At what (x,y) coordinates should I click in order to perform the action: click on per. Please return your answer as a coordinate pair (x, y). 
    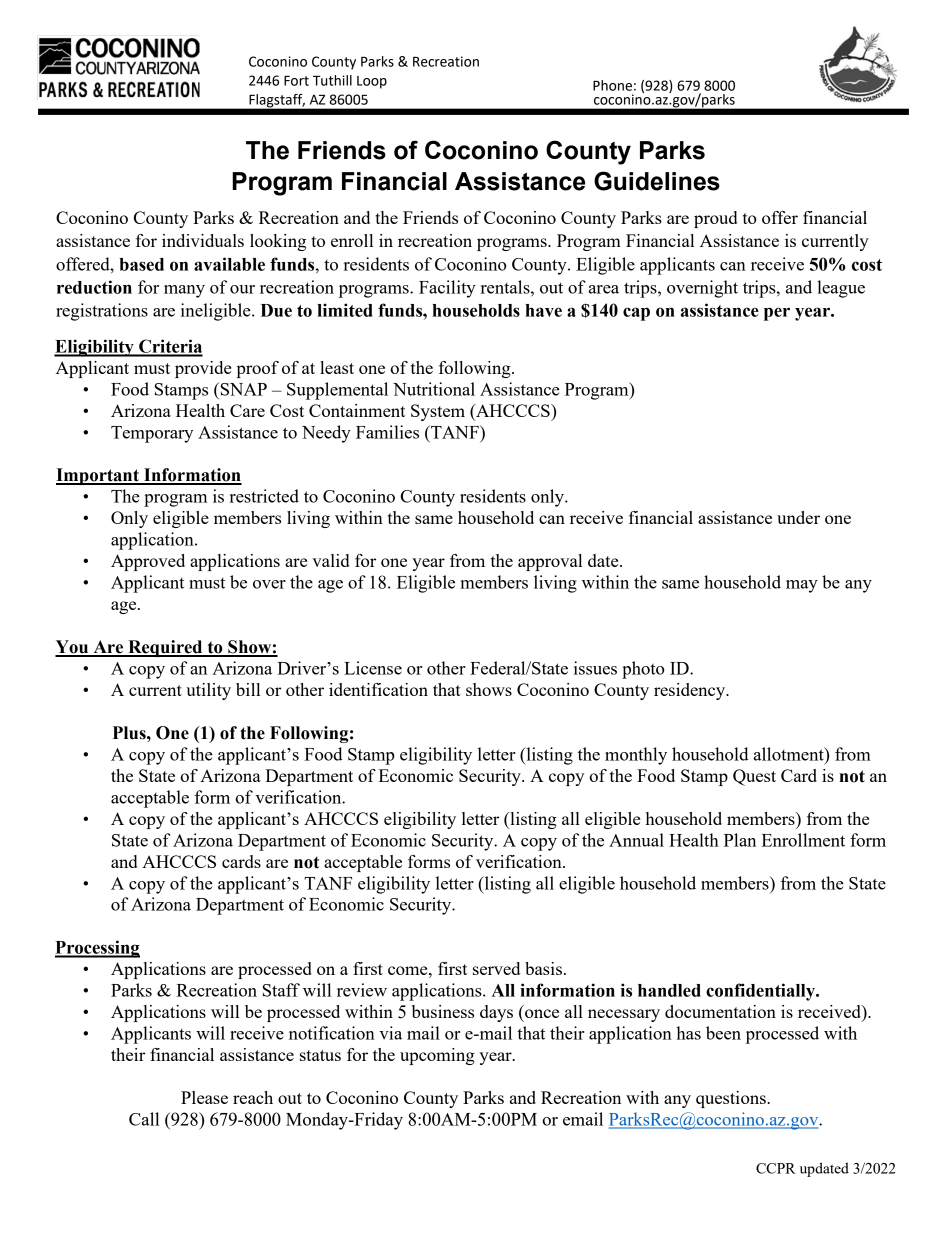
    Looking at the image, I should click on (777, 314).
